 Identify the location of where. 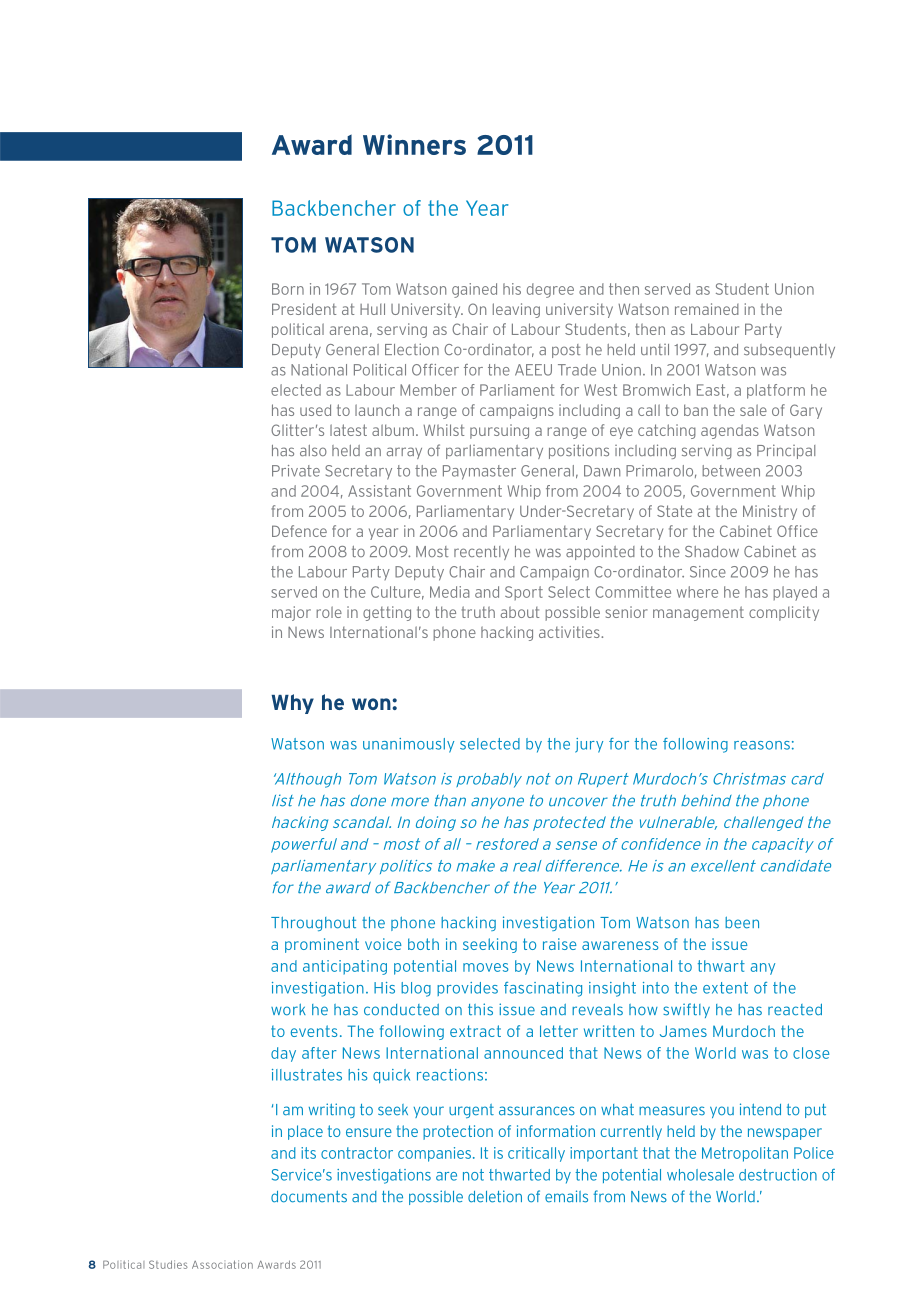
(697, 592).
